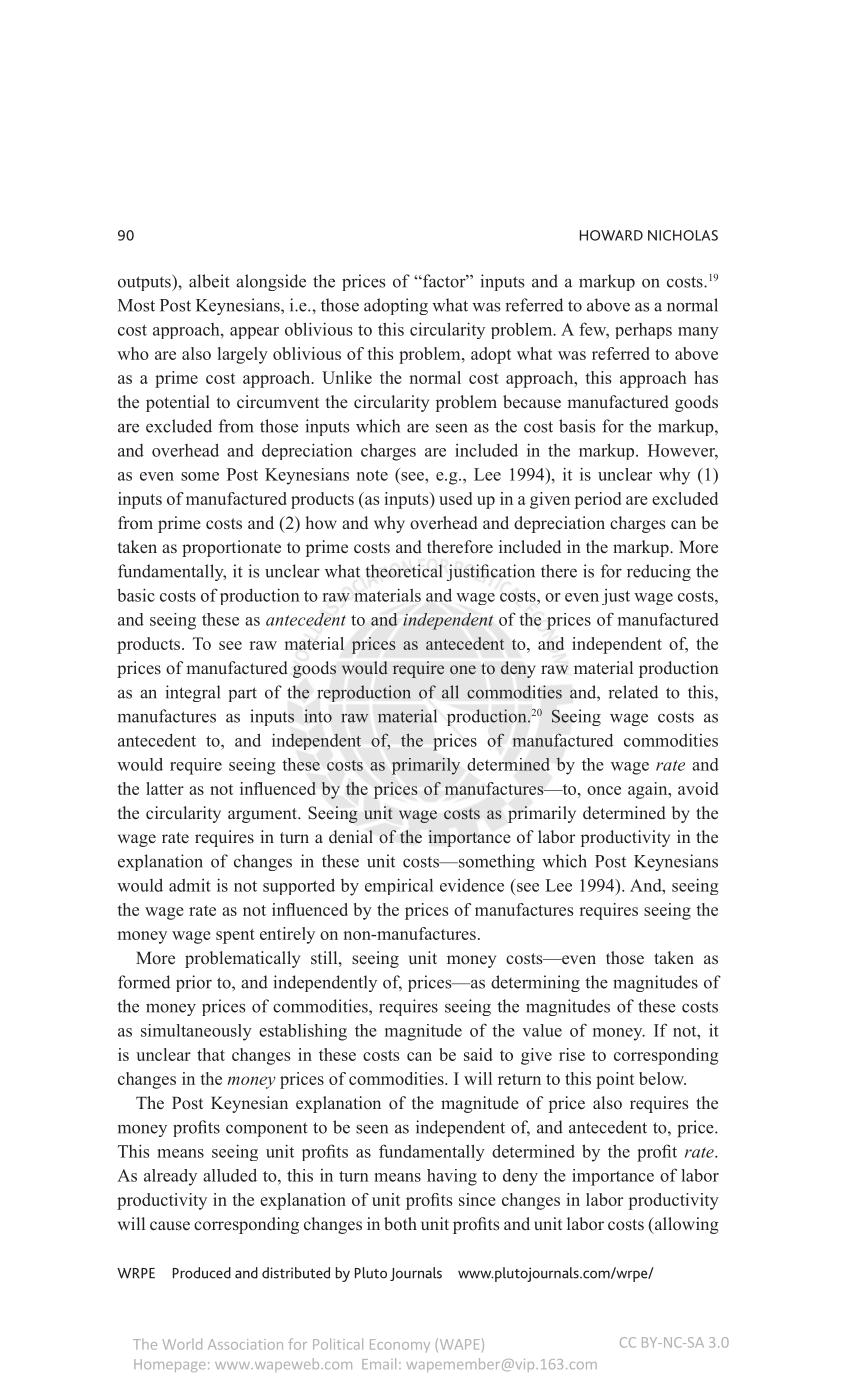 The height and width of the image is (1400, 862). What do you see at coordinates (182, 1344) in the image?
I see `World` at bounding box center [182, 1344].
